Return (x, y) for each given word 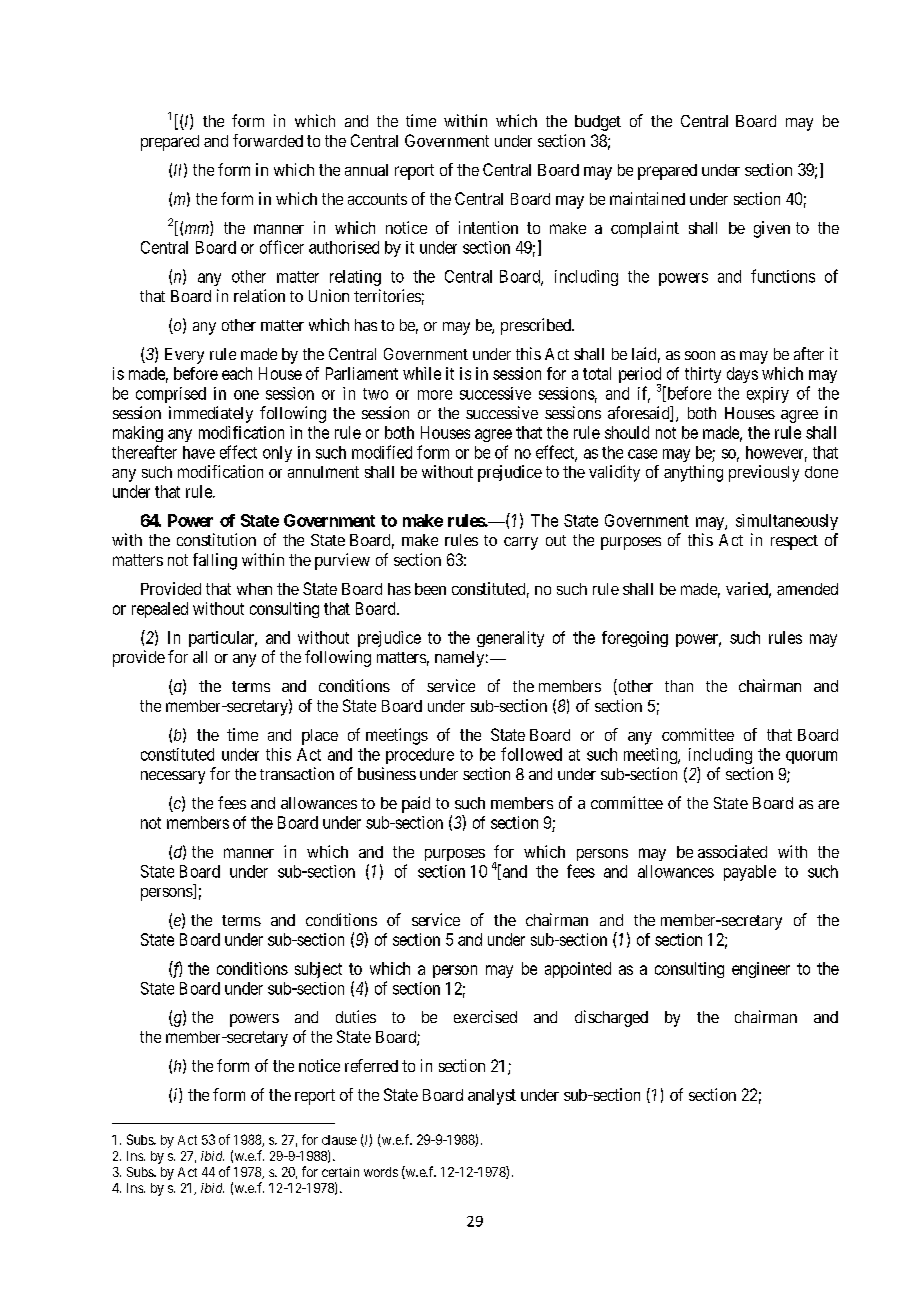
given (772, 229)
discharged (611, 1018)
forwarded (268, 140)
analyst (492, 1097)
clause (339, 1140)
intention (488, 227)
